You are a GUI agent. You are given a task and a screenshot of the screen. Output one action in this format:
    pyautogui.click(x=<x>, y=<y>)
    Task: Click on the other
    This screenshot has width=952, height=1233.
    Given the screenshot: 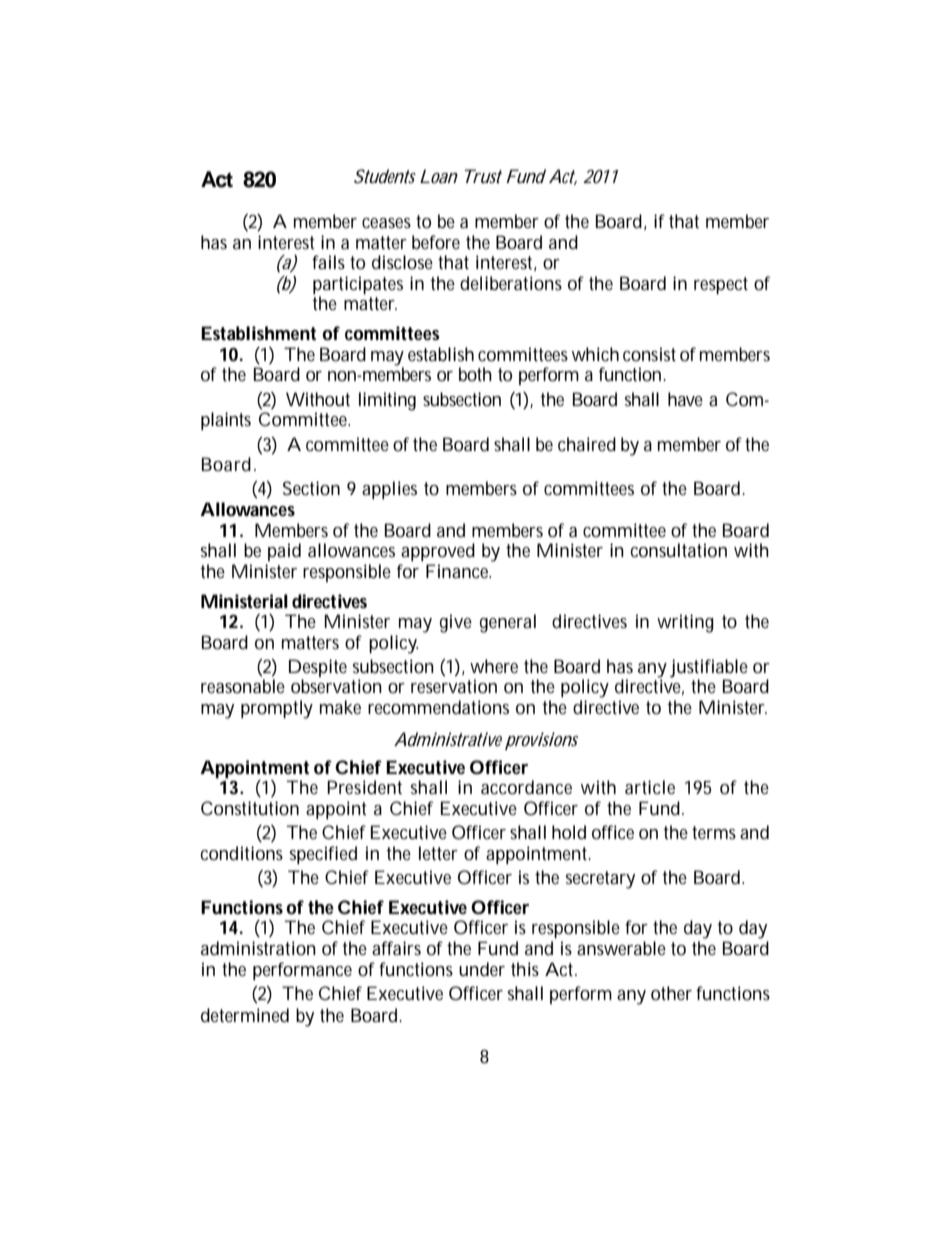 What is the action you would take?
    pyautogui.click(x=671, y=993)
